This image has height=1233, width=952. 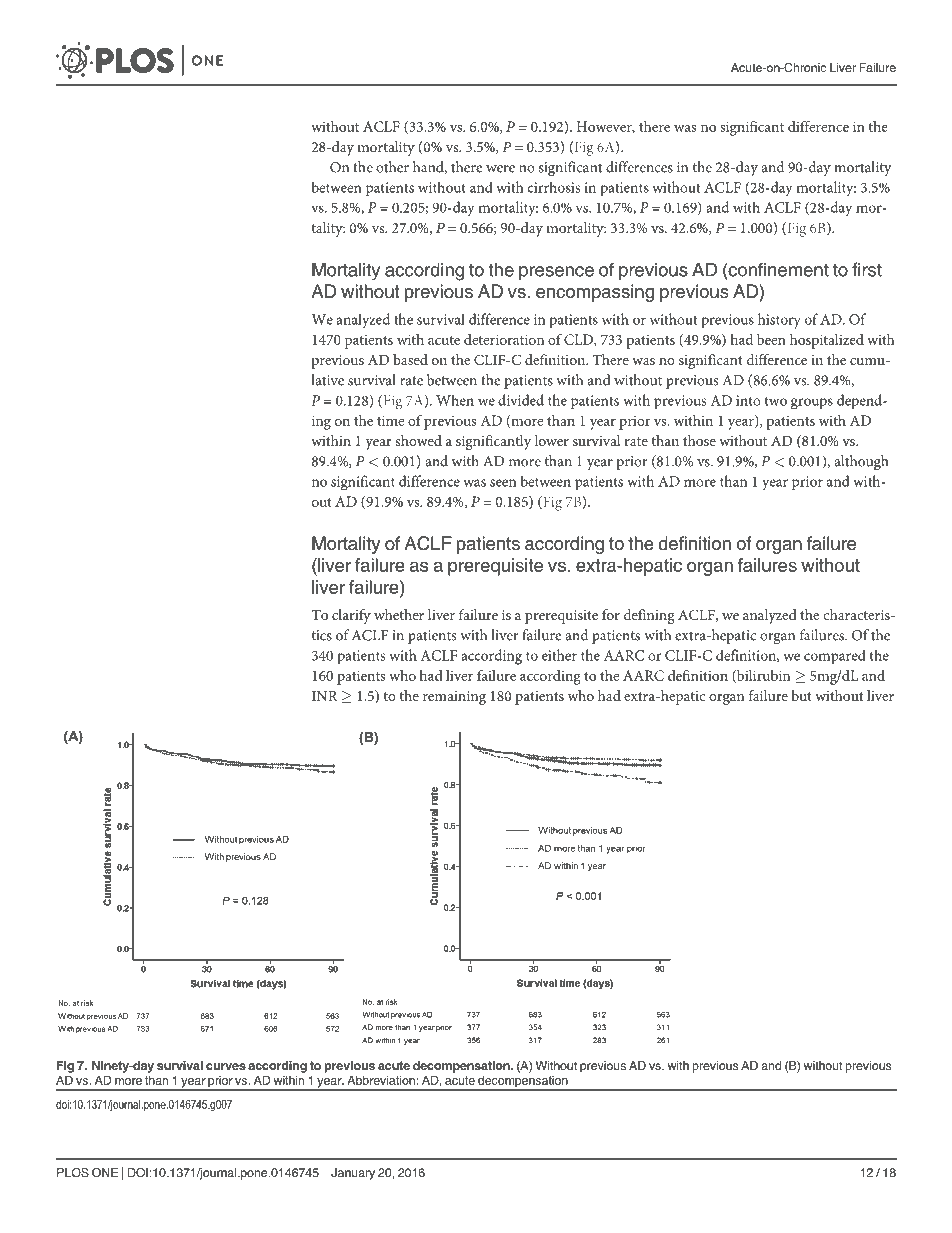 What do you see at coordinates (390, 420) in the image?
I see `time` at bounding box center [390, 420].
